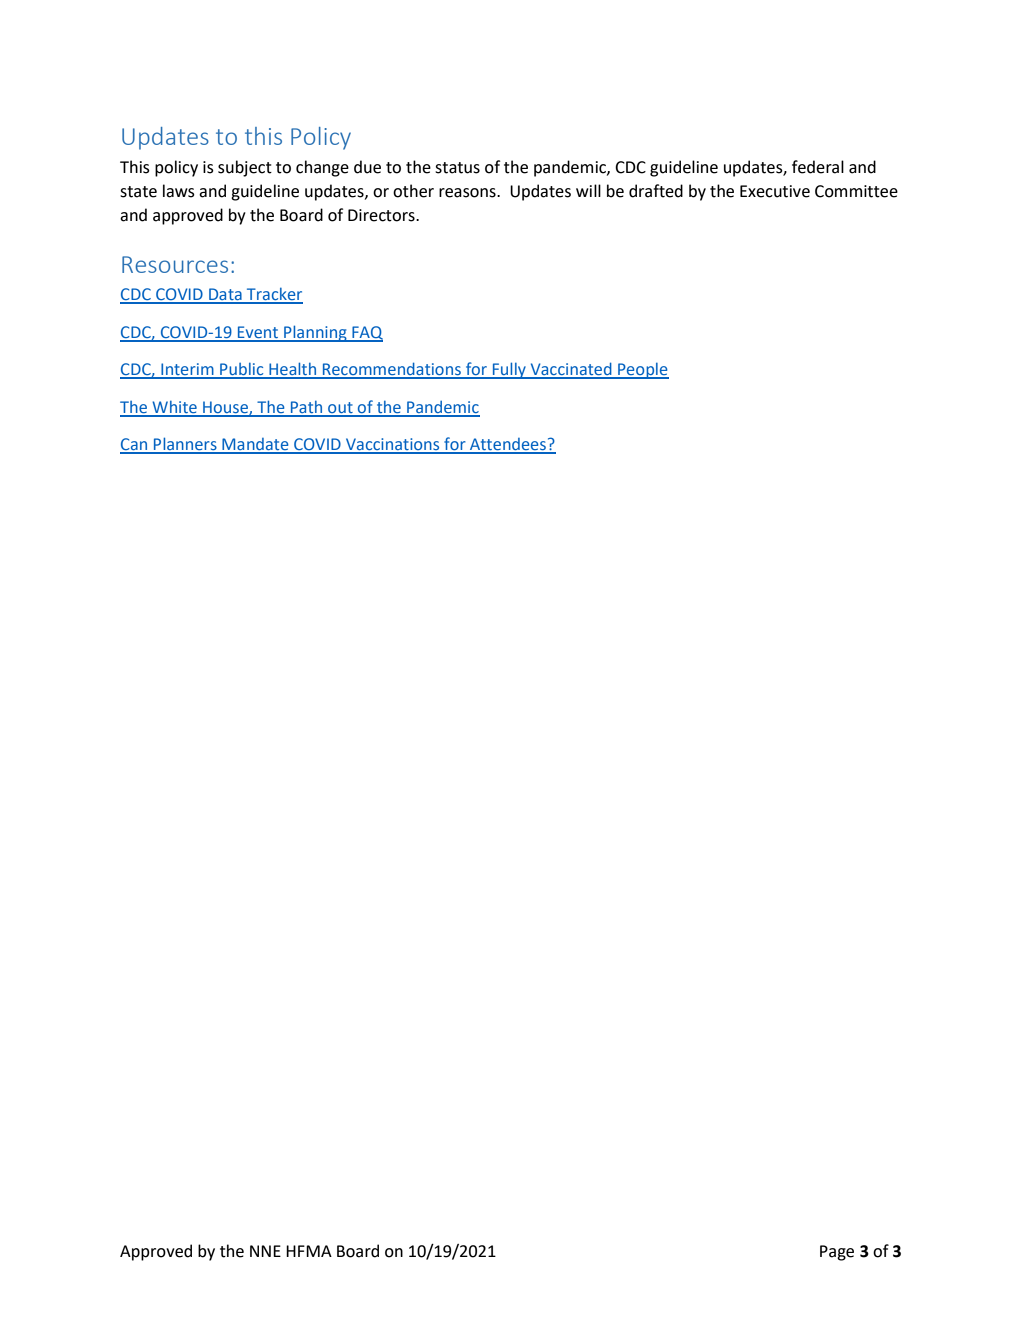  I want to click on Vaccinated, so click(571, 370).
